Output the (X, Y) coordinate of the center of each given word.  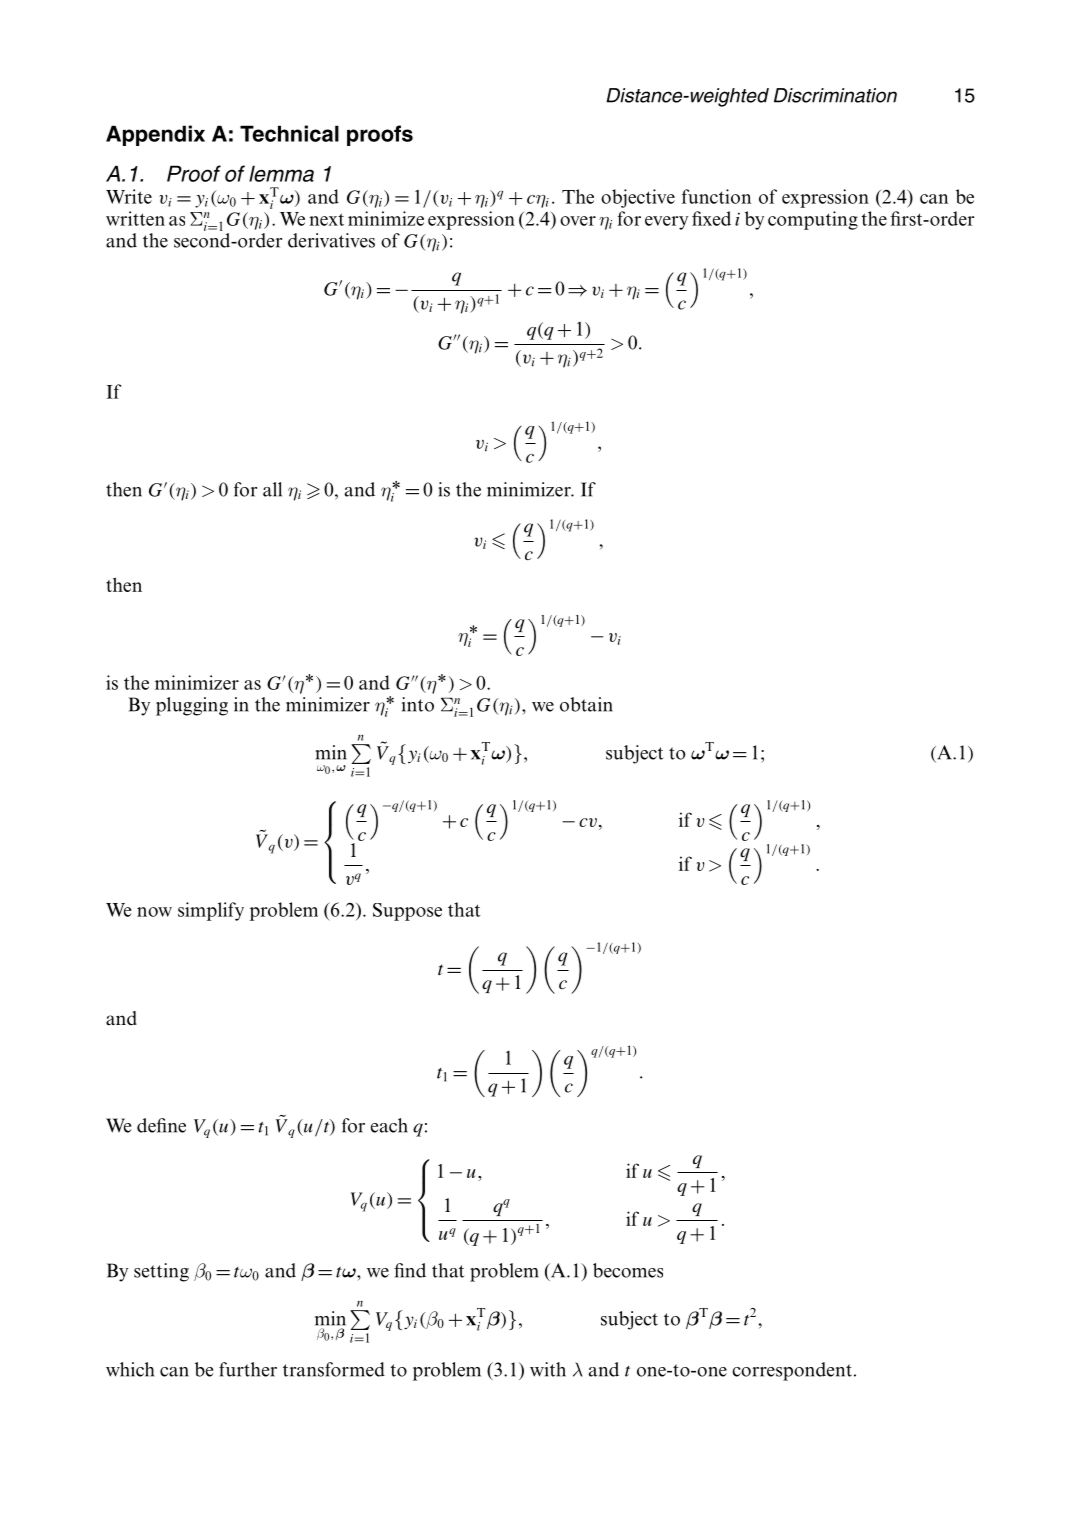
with (548, 1369)
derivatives (331, 240)
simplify (211, 911)
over (578, 221)
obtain (586, 704)
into (418, 704)
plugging (192, 706)
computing (813, 220)
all (272, 489)
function (716, 196)
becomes (628, 1270)
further (248, 1369)
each (389, 1125)
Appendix (155, 135)
